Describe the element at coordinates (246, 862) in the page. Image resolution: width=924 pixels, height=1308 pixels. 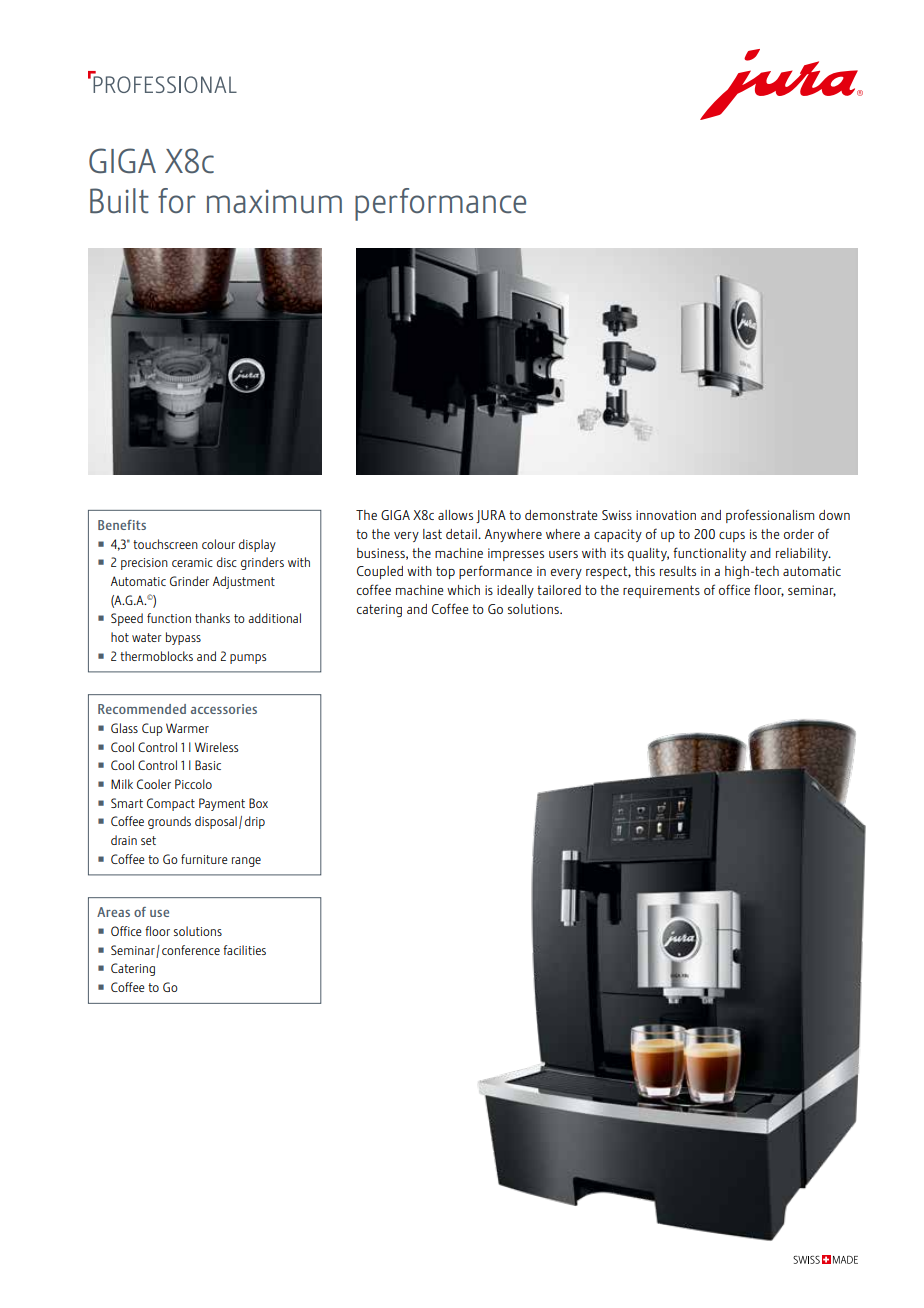
I see `range` at that location.
